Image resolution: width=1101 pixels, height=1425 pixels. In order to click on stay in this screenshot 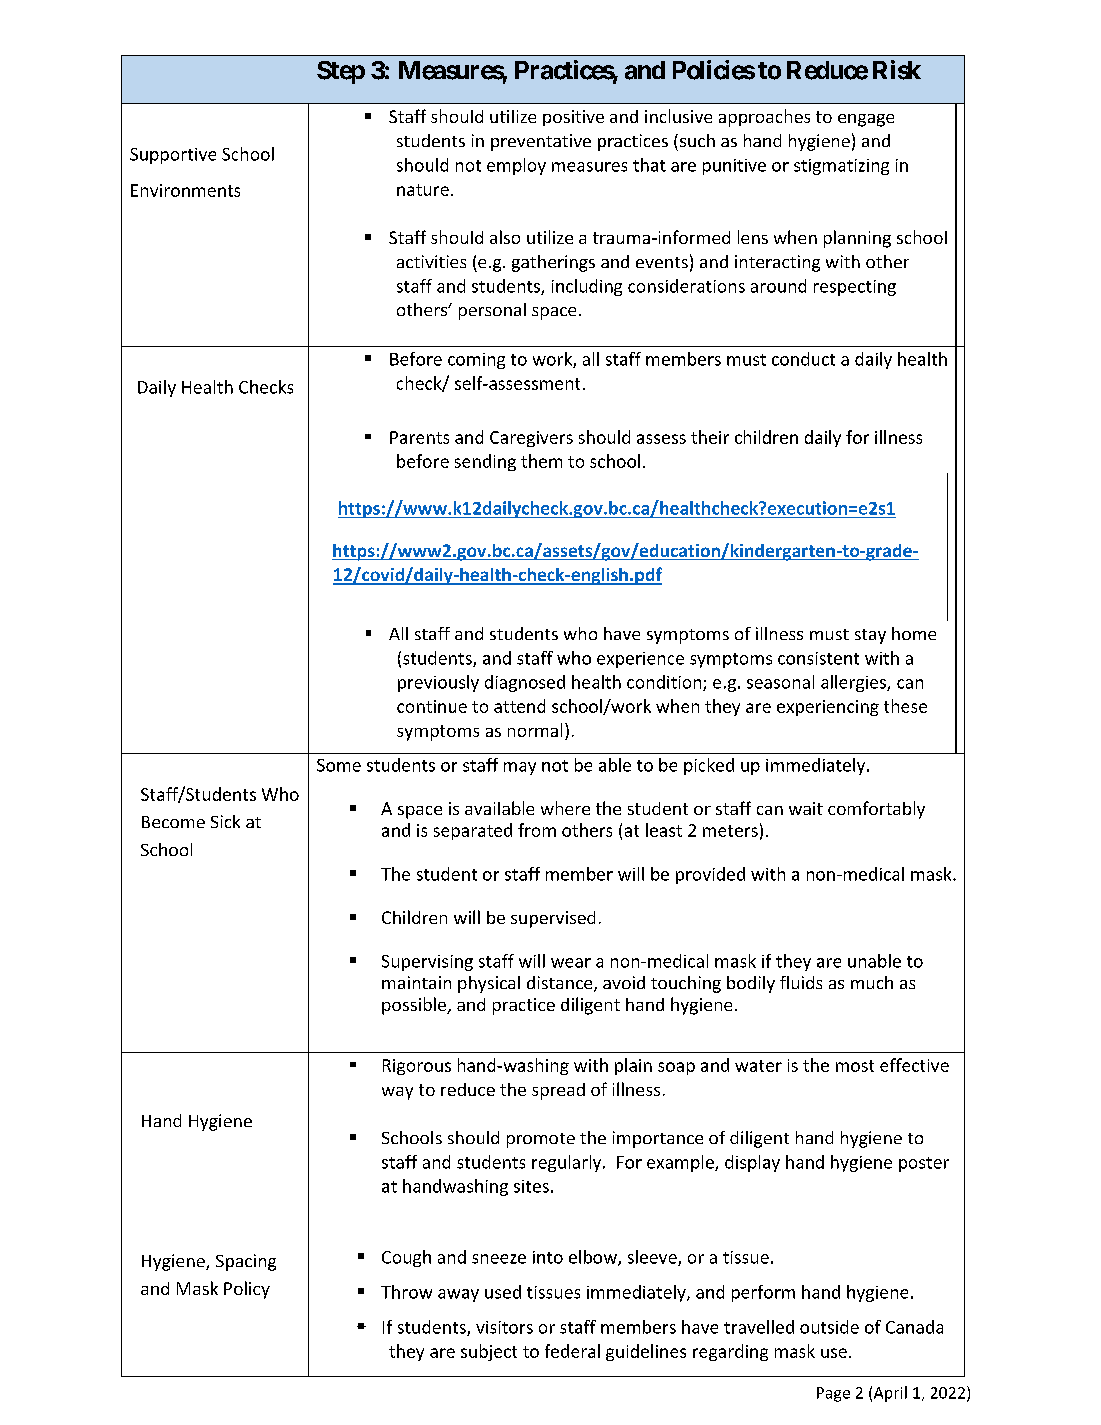, I will do `click(870, 636)`.
